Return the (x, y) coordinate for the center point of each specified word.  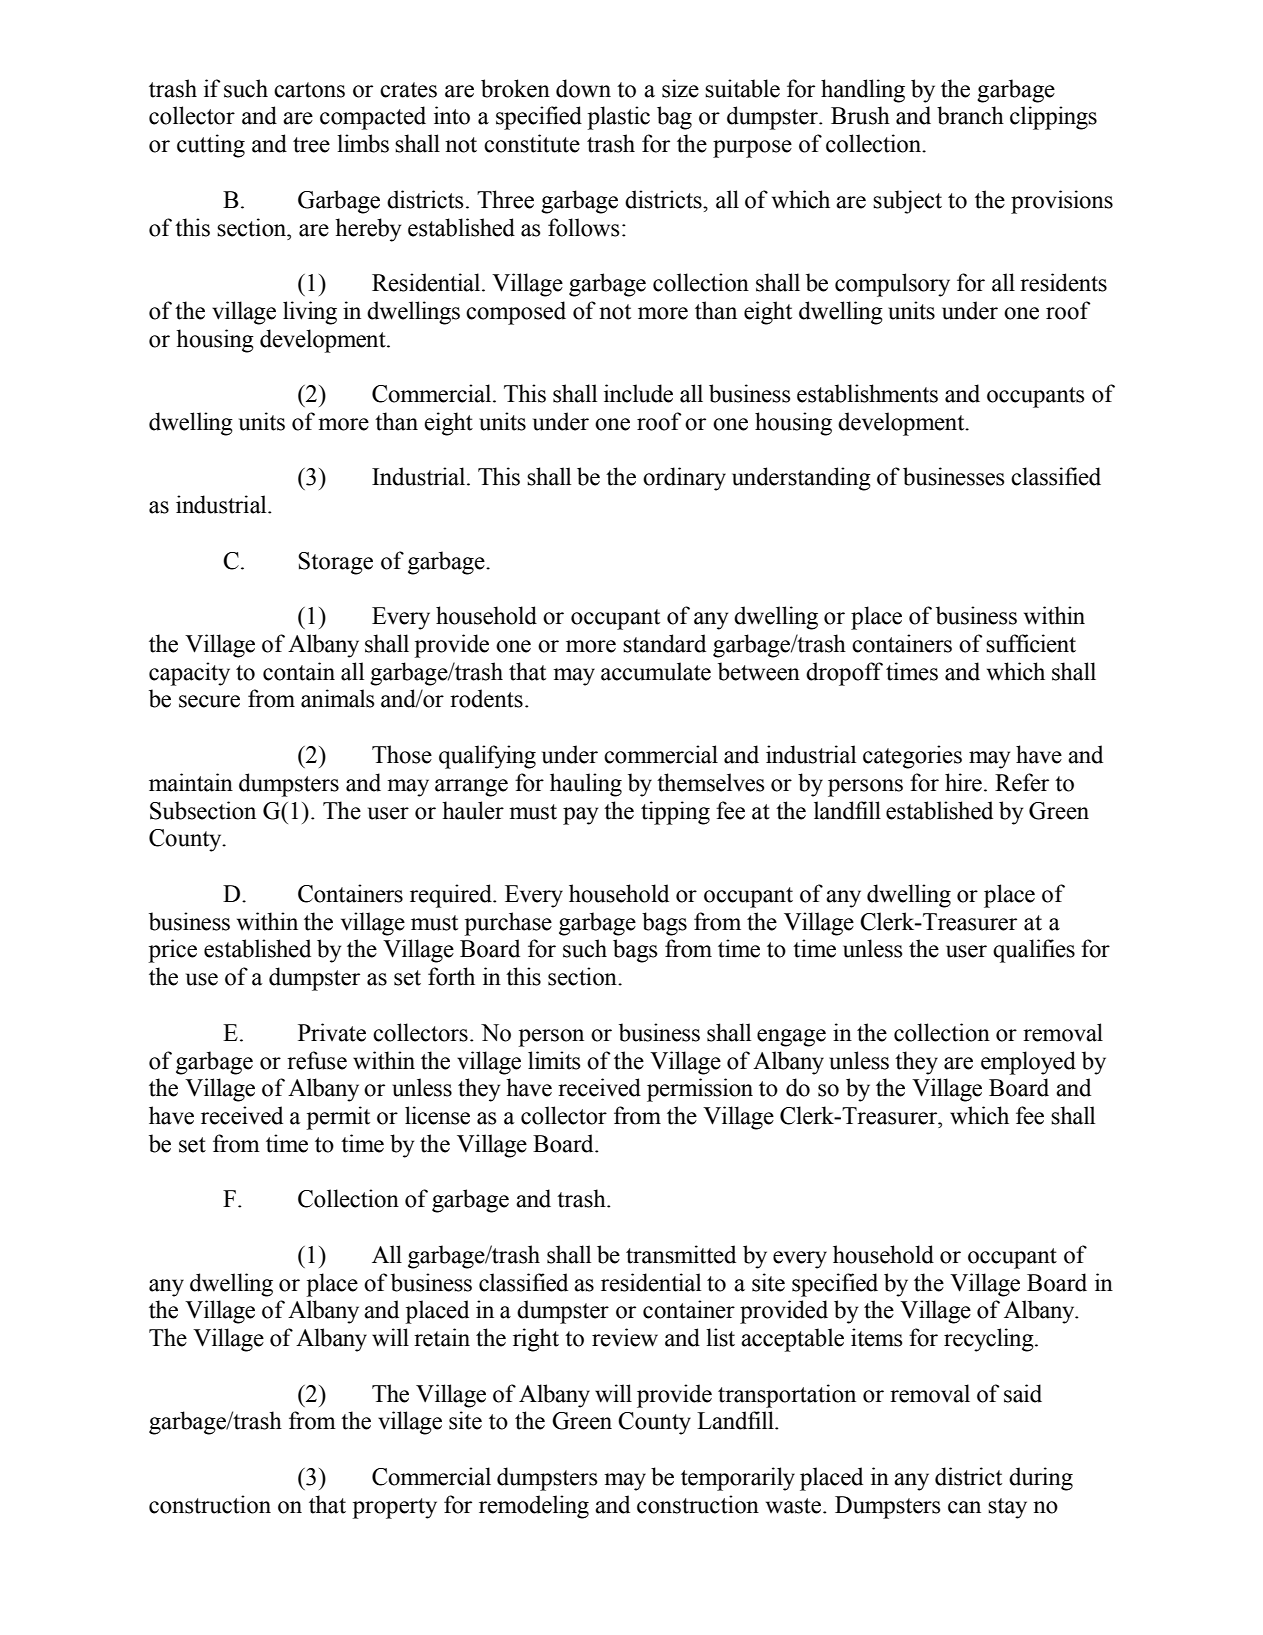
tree (311, 145)
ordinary (684, 479)
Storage (335, 563)
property (394, 1508)
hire (963, 782)
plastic (618, 118)
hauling (586, 785)
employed (1028, 1063)
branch (970, 115)
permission (700, 1090)
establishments (867, 393)
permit (338, 1118)
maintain (191, 782)
